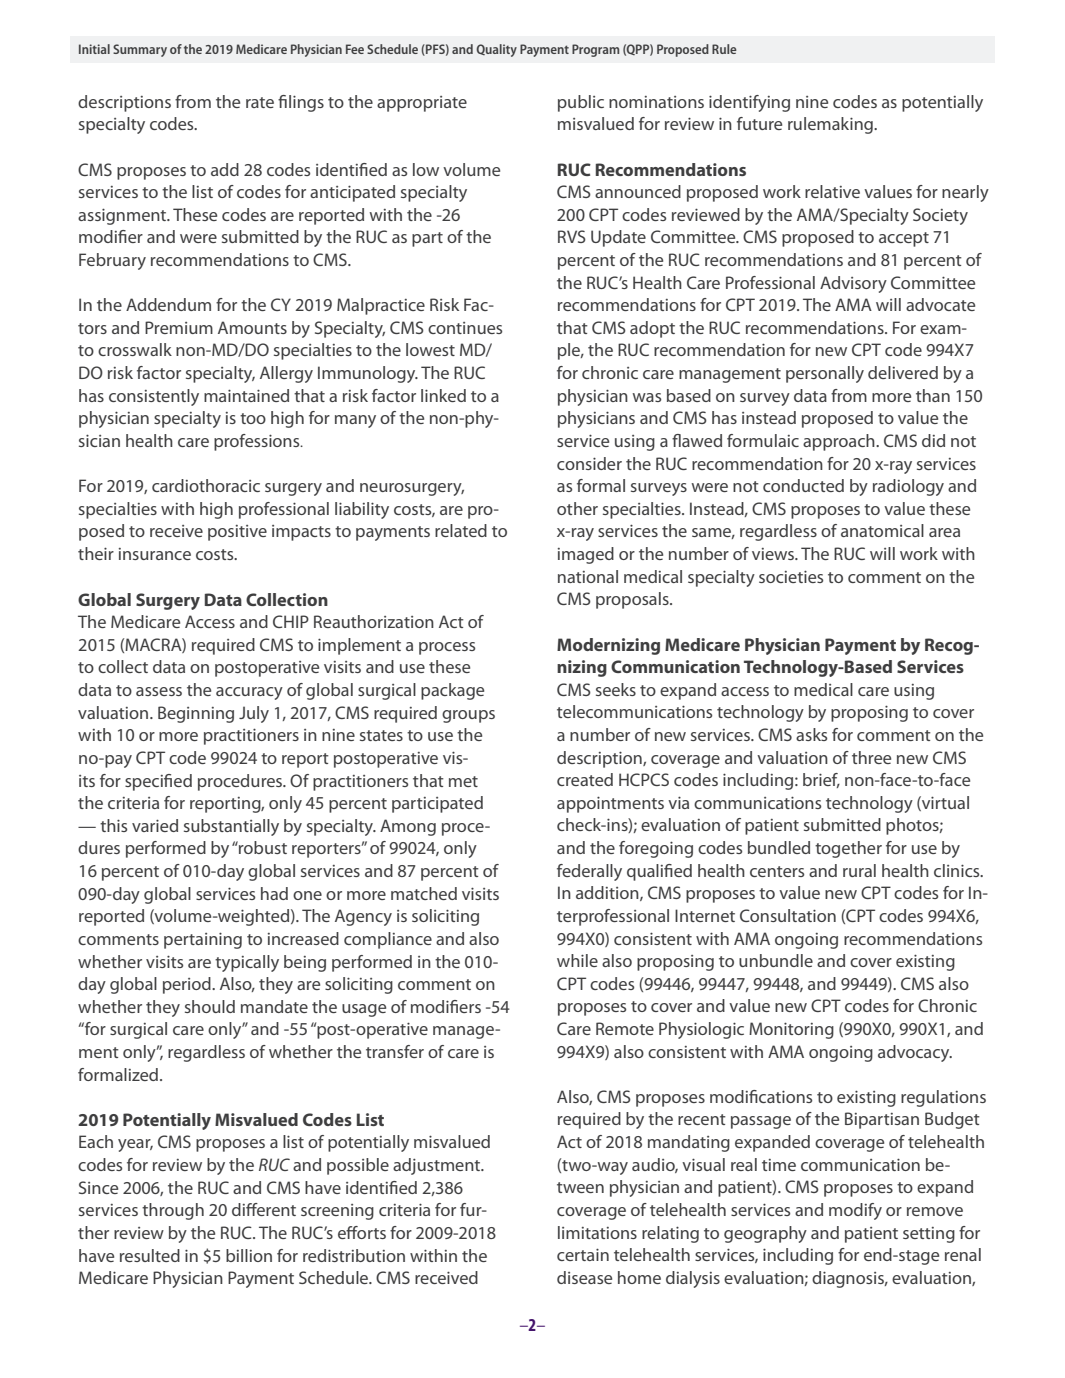 This page has height=1378, width=1065. Describe the element at coordinates (840, 442) in the page. I see `approach` at that location.
